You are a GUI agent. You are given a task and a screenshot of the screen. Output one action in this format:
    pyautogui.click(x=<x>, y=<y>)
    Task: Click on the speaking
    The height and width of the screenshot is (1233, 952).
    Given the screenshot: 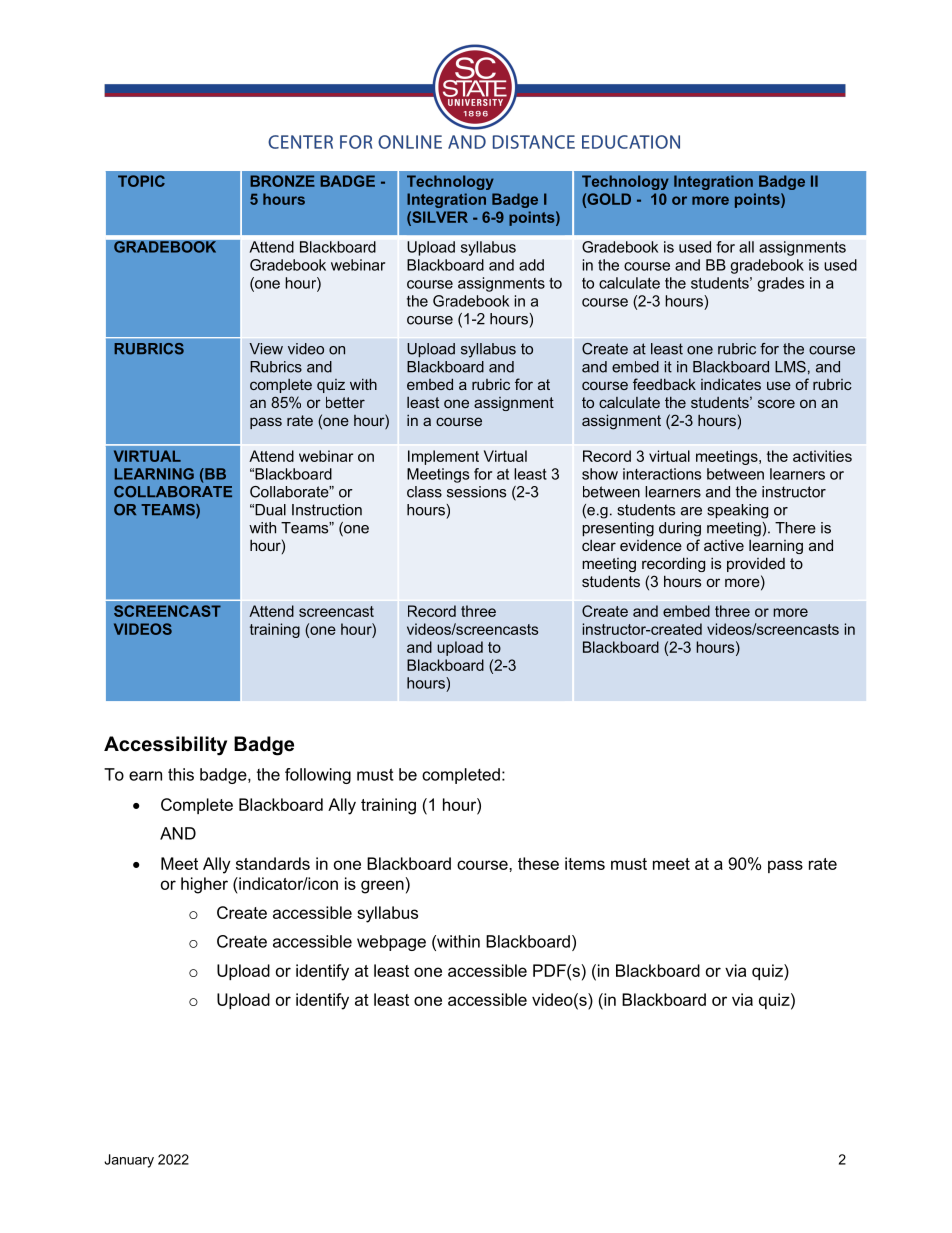 What is the action you would take?
    pyautogui.click(x=737, y=511)
